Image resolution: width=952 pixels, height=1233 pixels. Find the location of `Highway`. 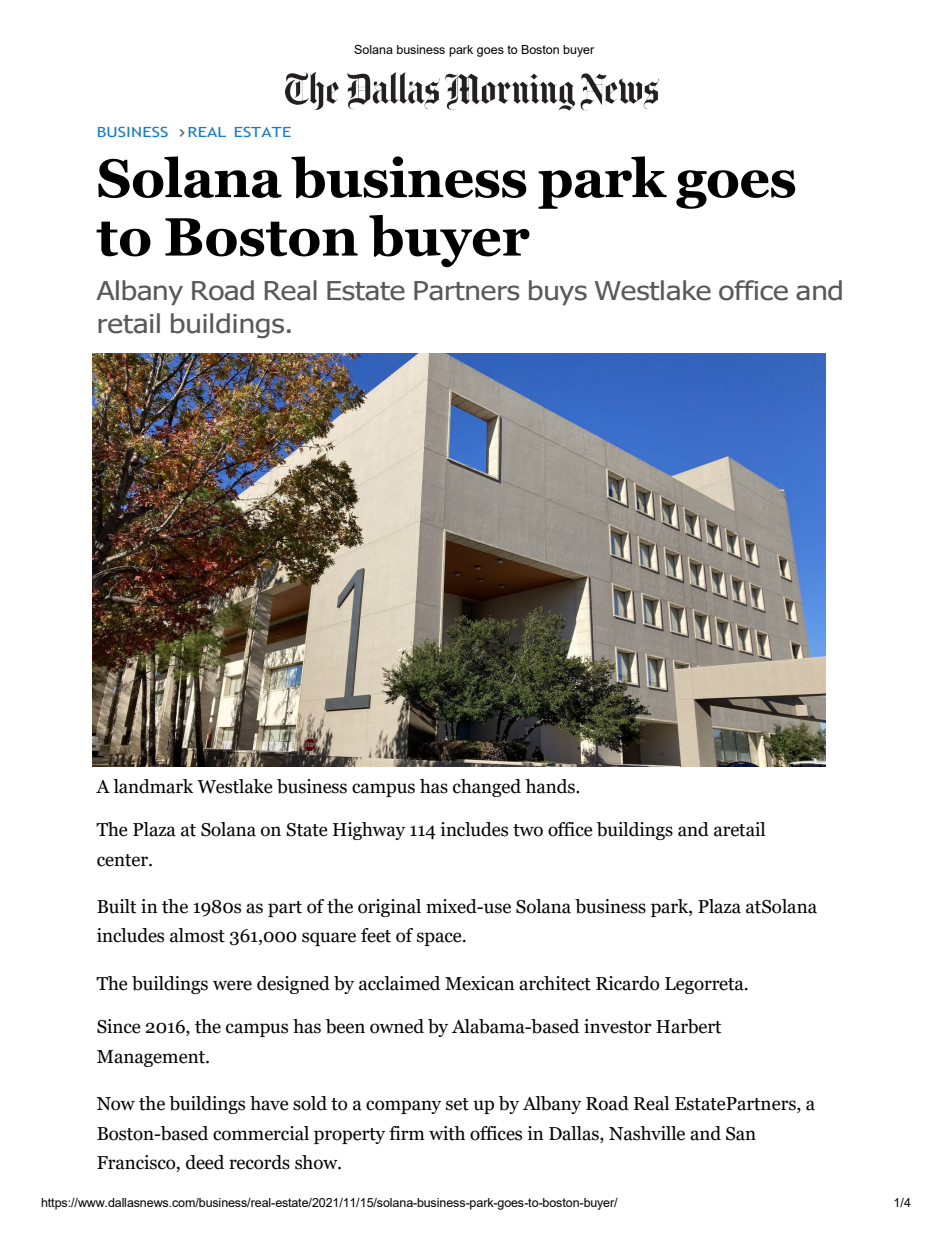

Highway is located at coordinates (369, 831).
